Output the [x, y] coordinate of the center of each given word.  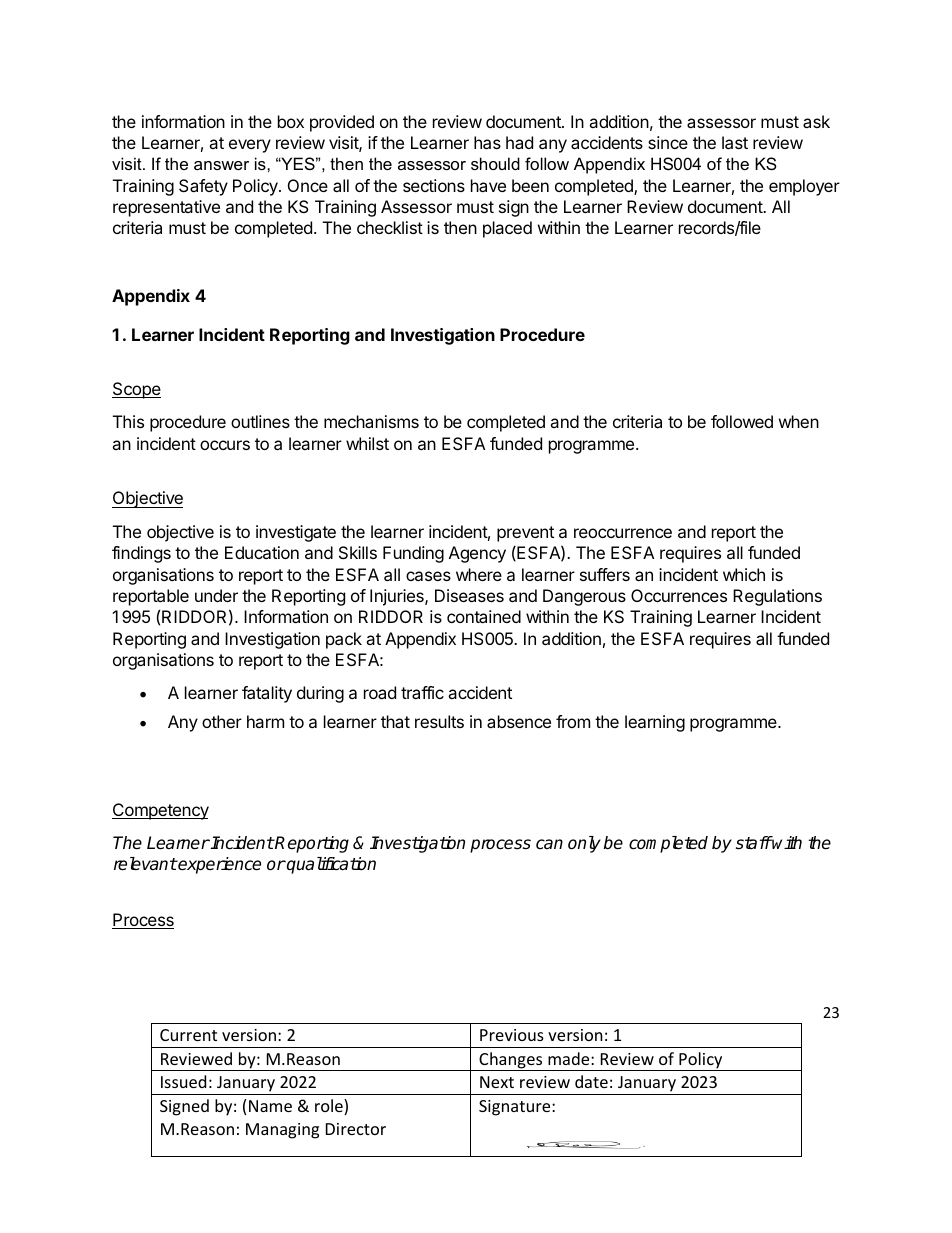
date [591, 1081]
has [487, 142]
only [584, 844]
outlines [260, 421]
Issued [183, 1081]
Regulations [777, 597]
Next [497, 1082]
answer [221, 165]
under [216, 595]
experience [219, 865]
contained [484, 616]
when [799, 421]
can [549, 844]
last [735, 142]
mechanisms [371, 421]
